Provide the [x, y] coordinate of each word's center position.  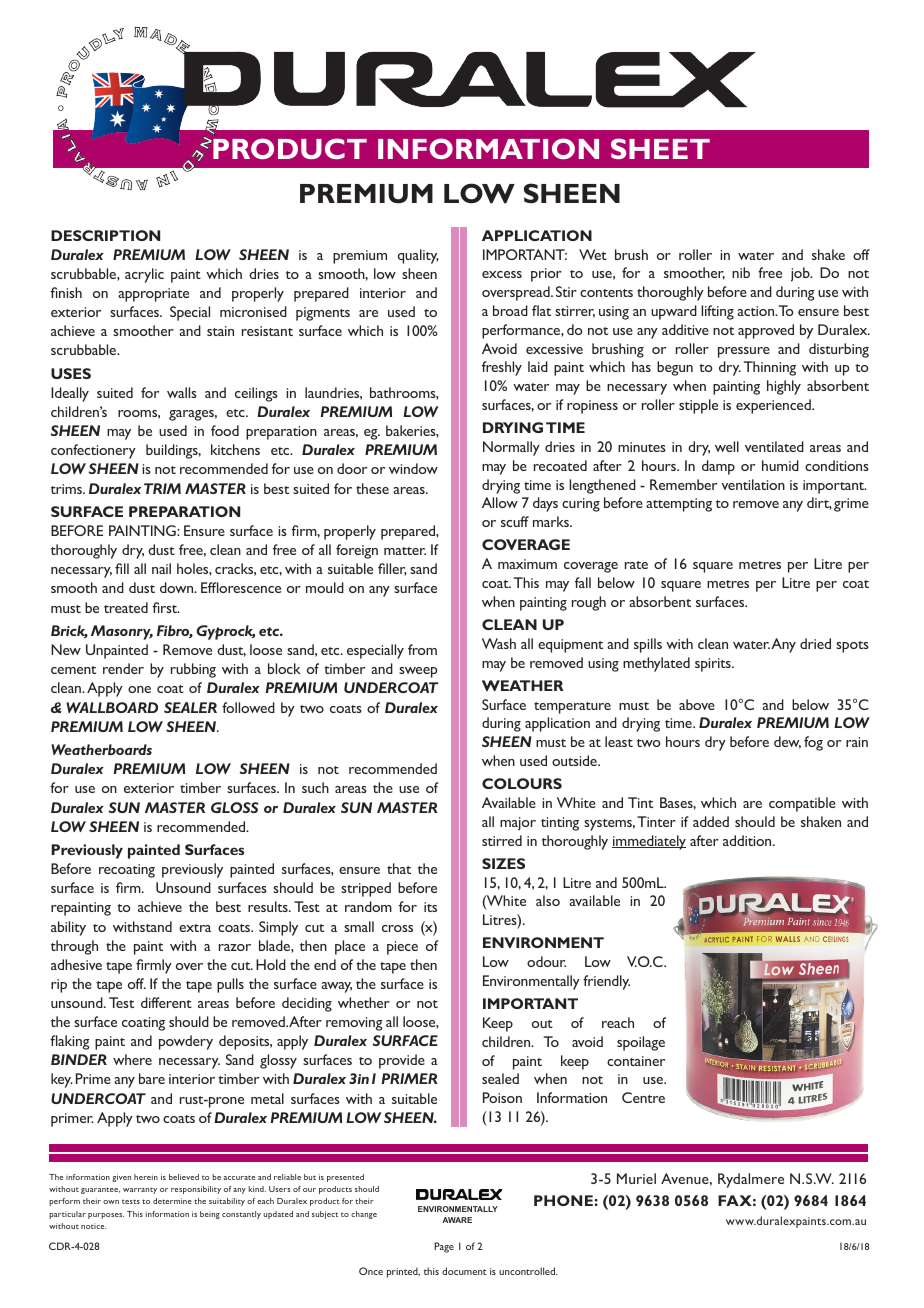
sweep [418, 672]
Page [444, 1247]
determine [172, 1201]
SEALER [190, 707]
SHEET [660, 148]
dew [787, 742]
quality [418, 256]
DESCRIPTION [105, 235]
